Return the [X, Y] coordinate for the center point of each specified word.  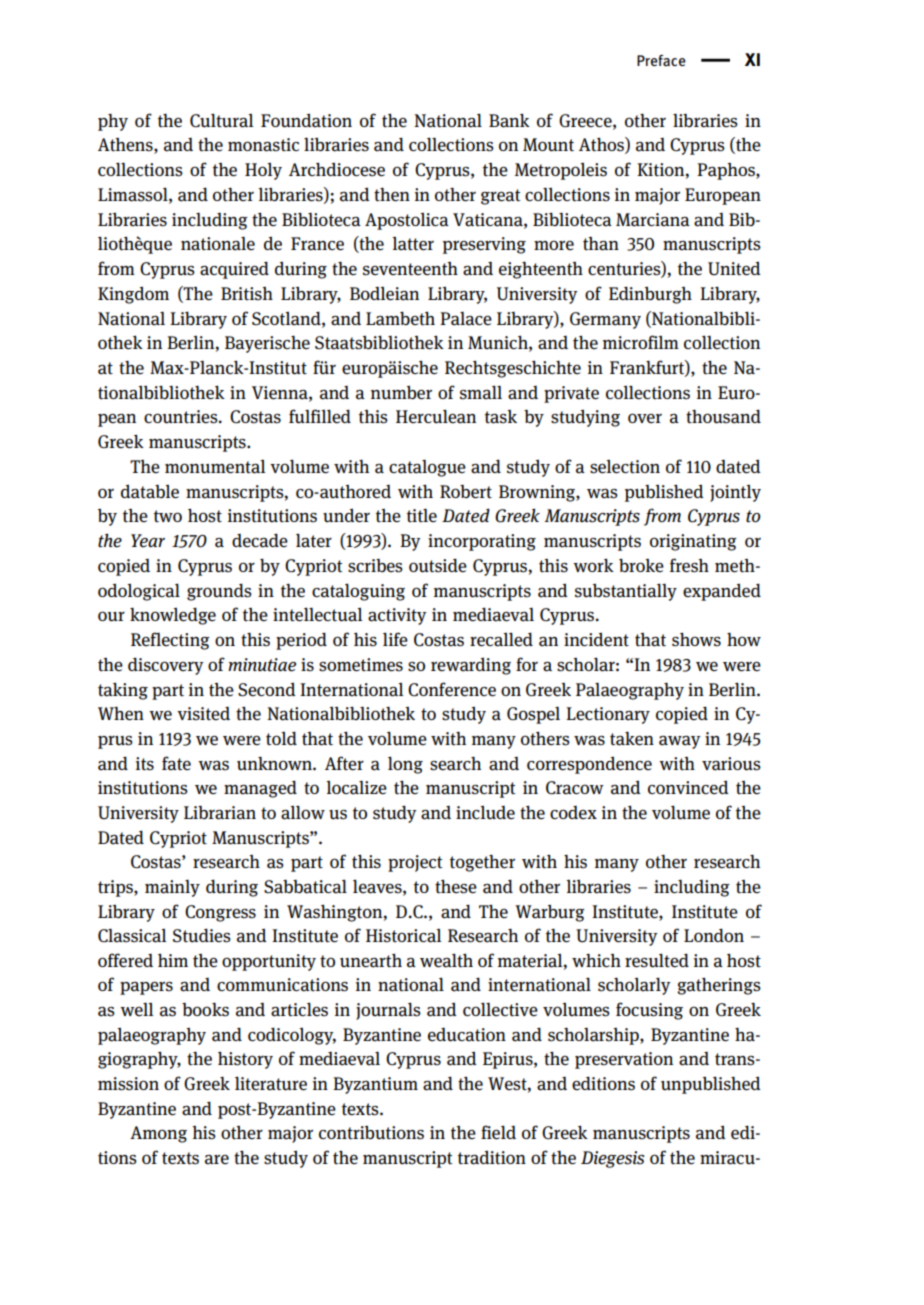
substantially [626, 592]
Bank [509, 120]
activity [397, 616]
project [415, 863]
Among [158, 1134]
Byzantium [375, 1085]
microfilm [641, 342]
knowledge [173, 616]
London [714, 935]
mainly [172, 888]
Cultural [221, 120]
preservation [624, 1060]
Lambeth [400, 318]
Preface [661, 60]
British [247, 294]
